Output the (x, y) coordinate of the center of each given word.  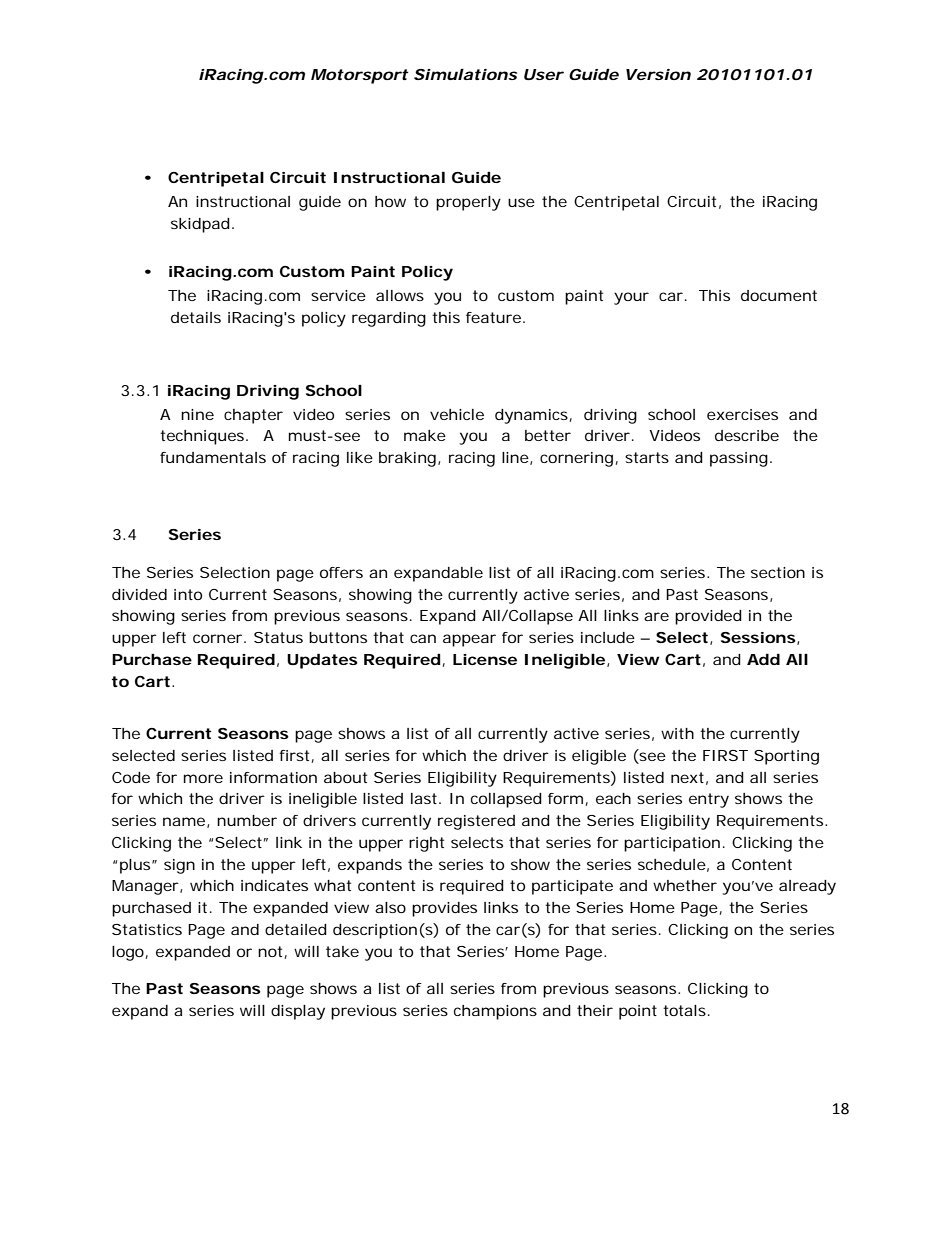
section (778, 572)
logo (130, 953)
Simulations (465, 74)
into (188, 594)
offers (341, 572)
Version (658, 74)
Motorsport (359, 76)
